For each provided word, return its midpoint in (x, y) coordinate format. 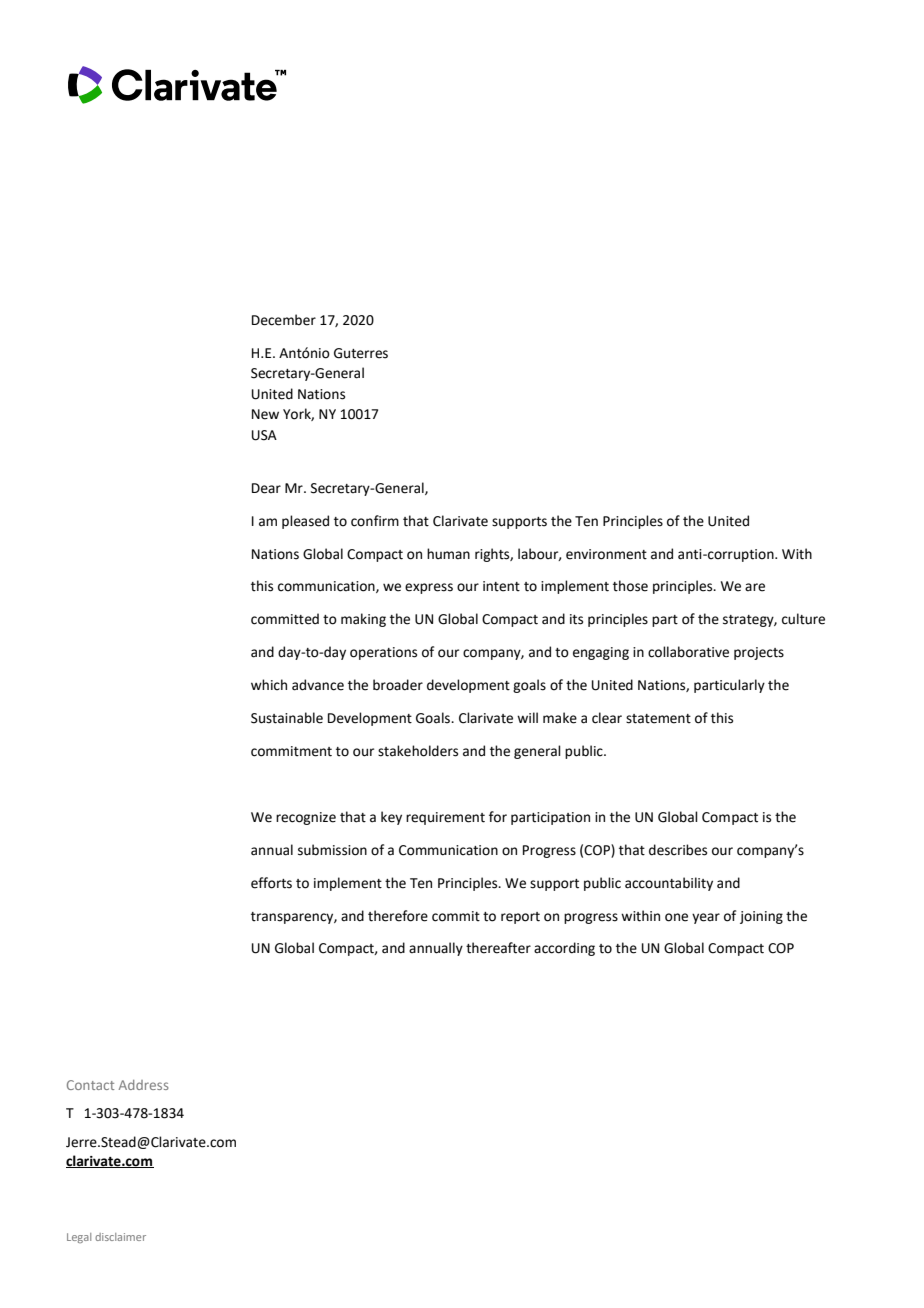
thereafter (498, 948)
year (706, 918)
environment (606, 554)
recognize (306, 818)
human (448, 553)
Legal (79, 1238)
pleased (305, 522)
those (630, 586)
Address (144, 1085)
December (284, 320)
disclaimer (120, 1237)
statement (658, 719)
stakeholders (418, 751)
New (265, 414)
